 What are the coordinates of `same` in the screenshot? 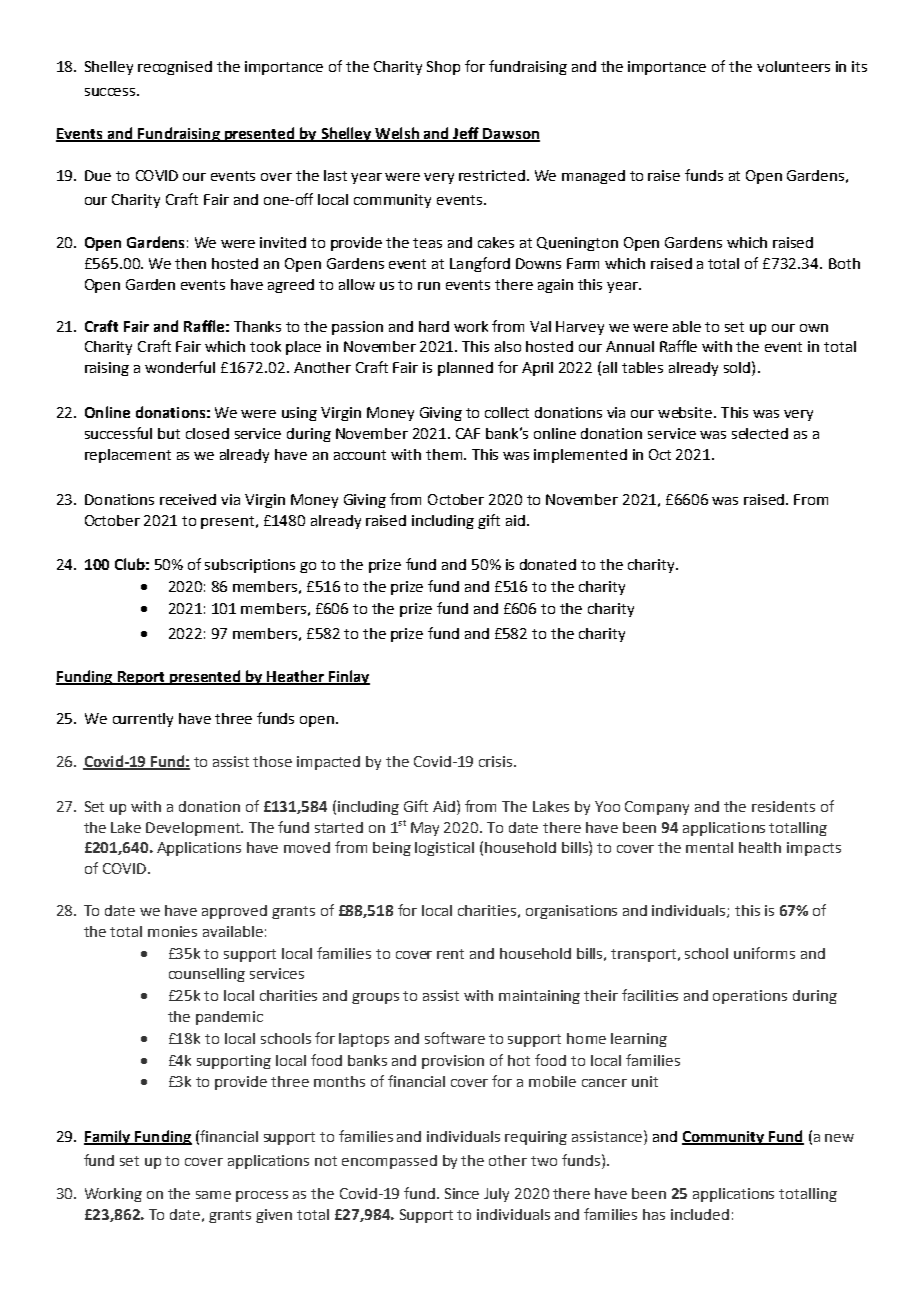 It's located at (213, 1195).
